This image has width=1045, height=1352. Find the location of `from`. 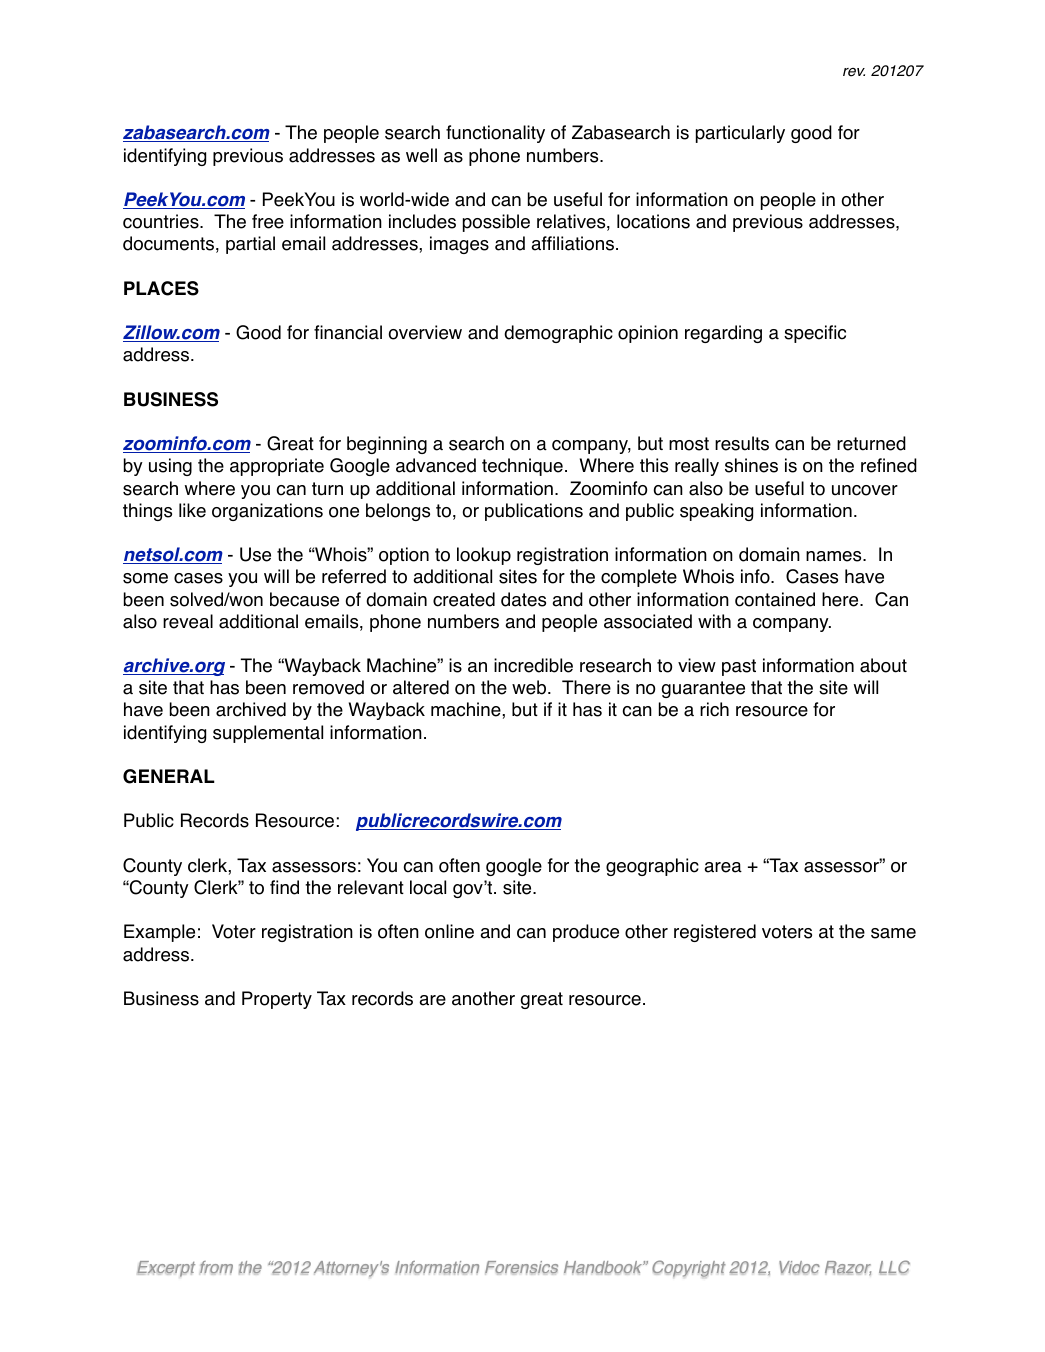

from is located at coordinates (216, 1267).
